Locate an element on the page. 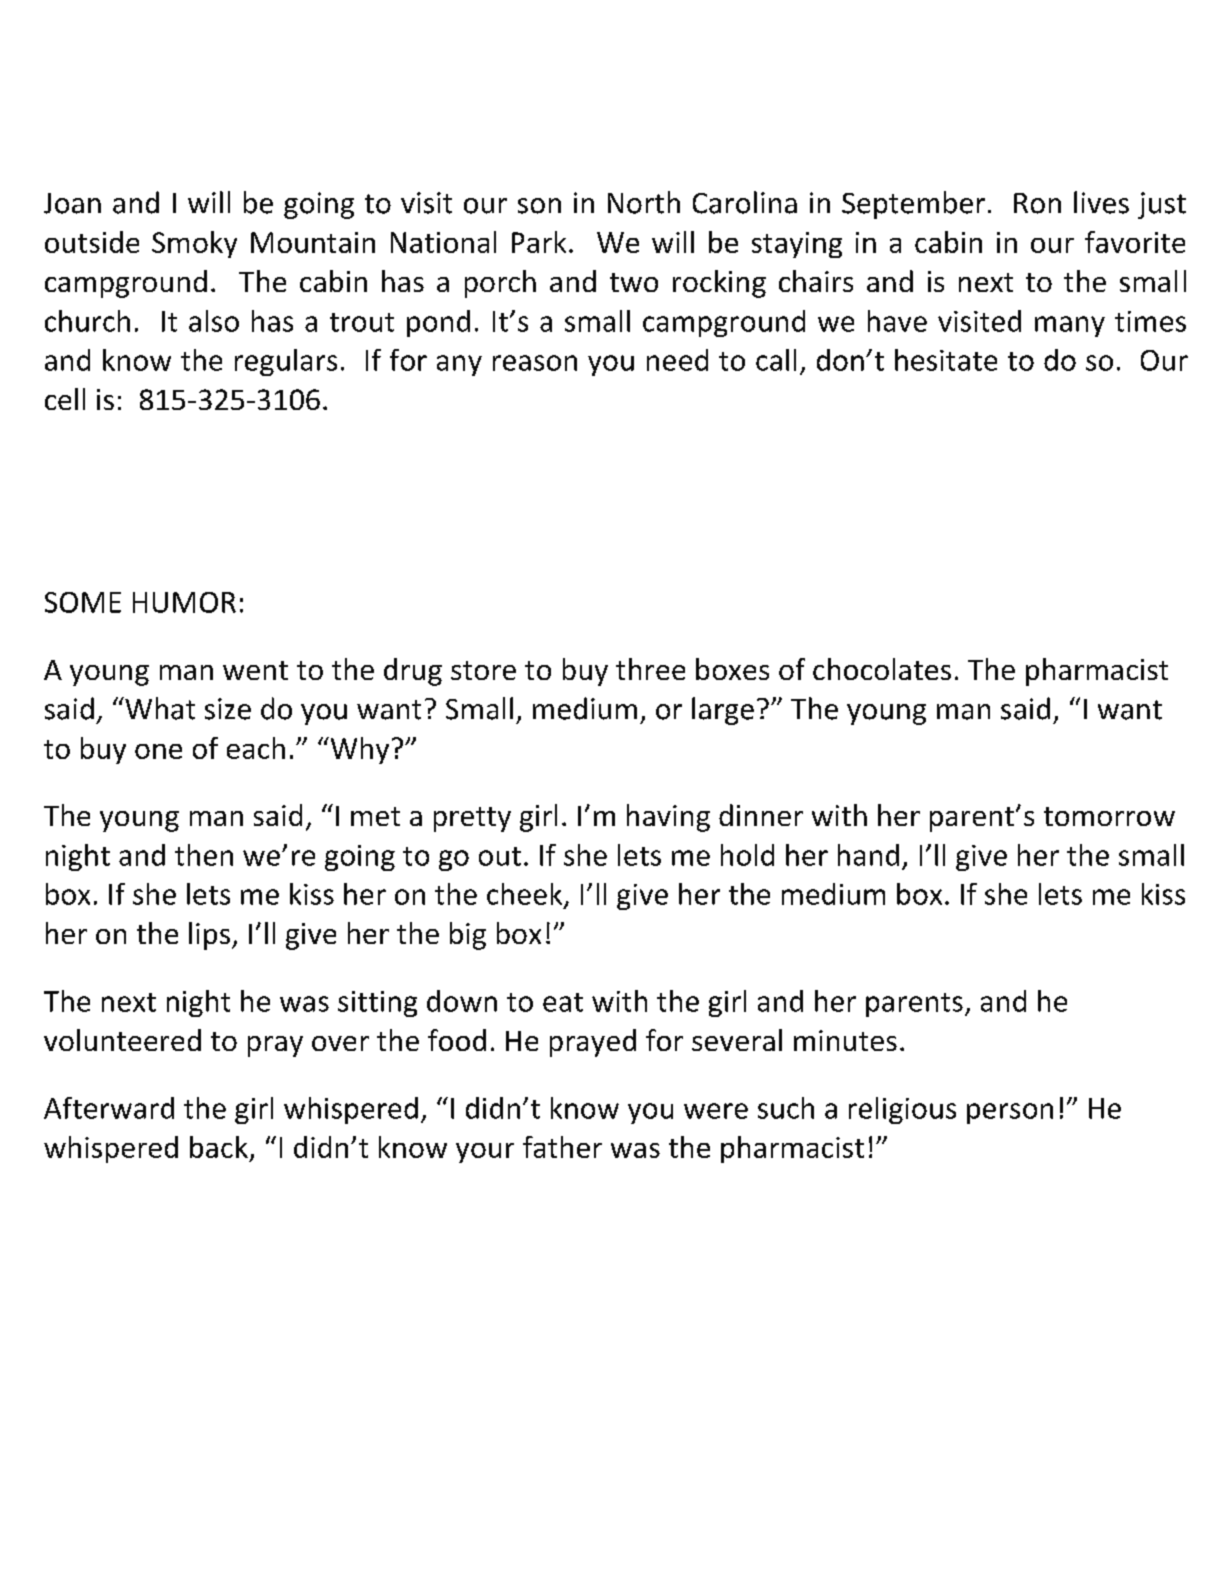  chocolates is located at coordinates (882, 669).
